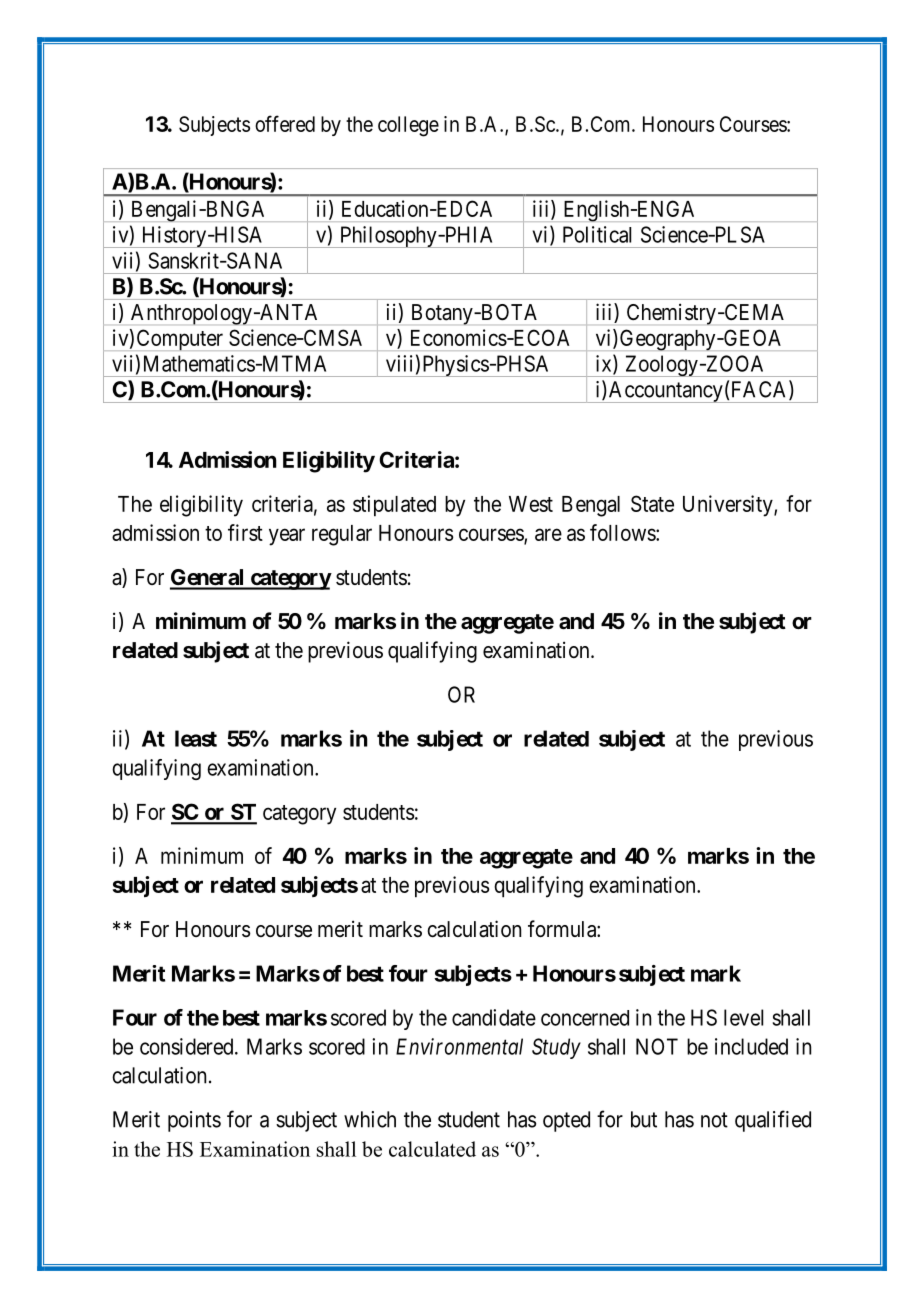 This page has height=1308, width=924. I want to click on Political, so click(597, 234).
